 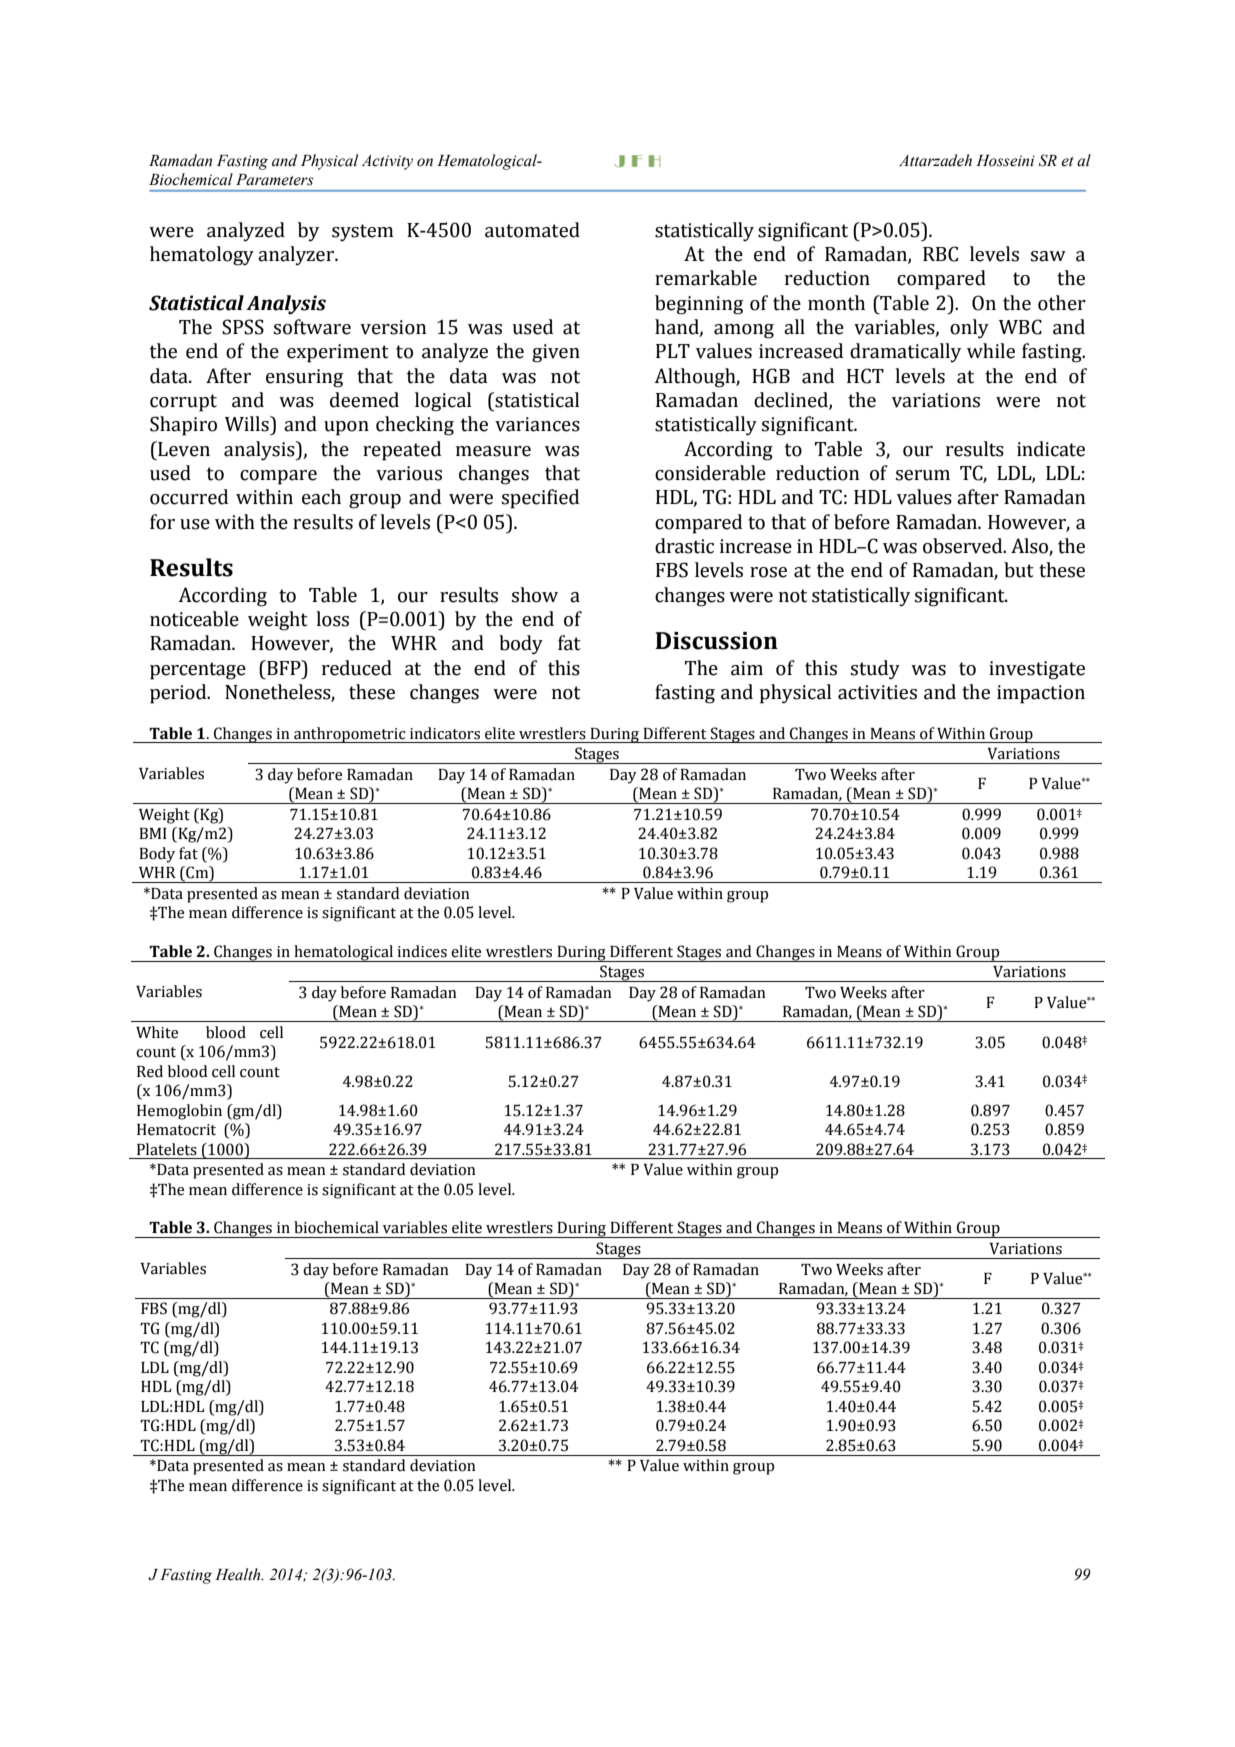 What do you see at coordinates (239, 1574) in the screenshot?
I see `Health` at bounding box center [239, 1574].
